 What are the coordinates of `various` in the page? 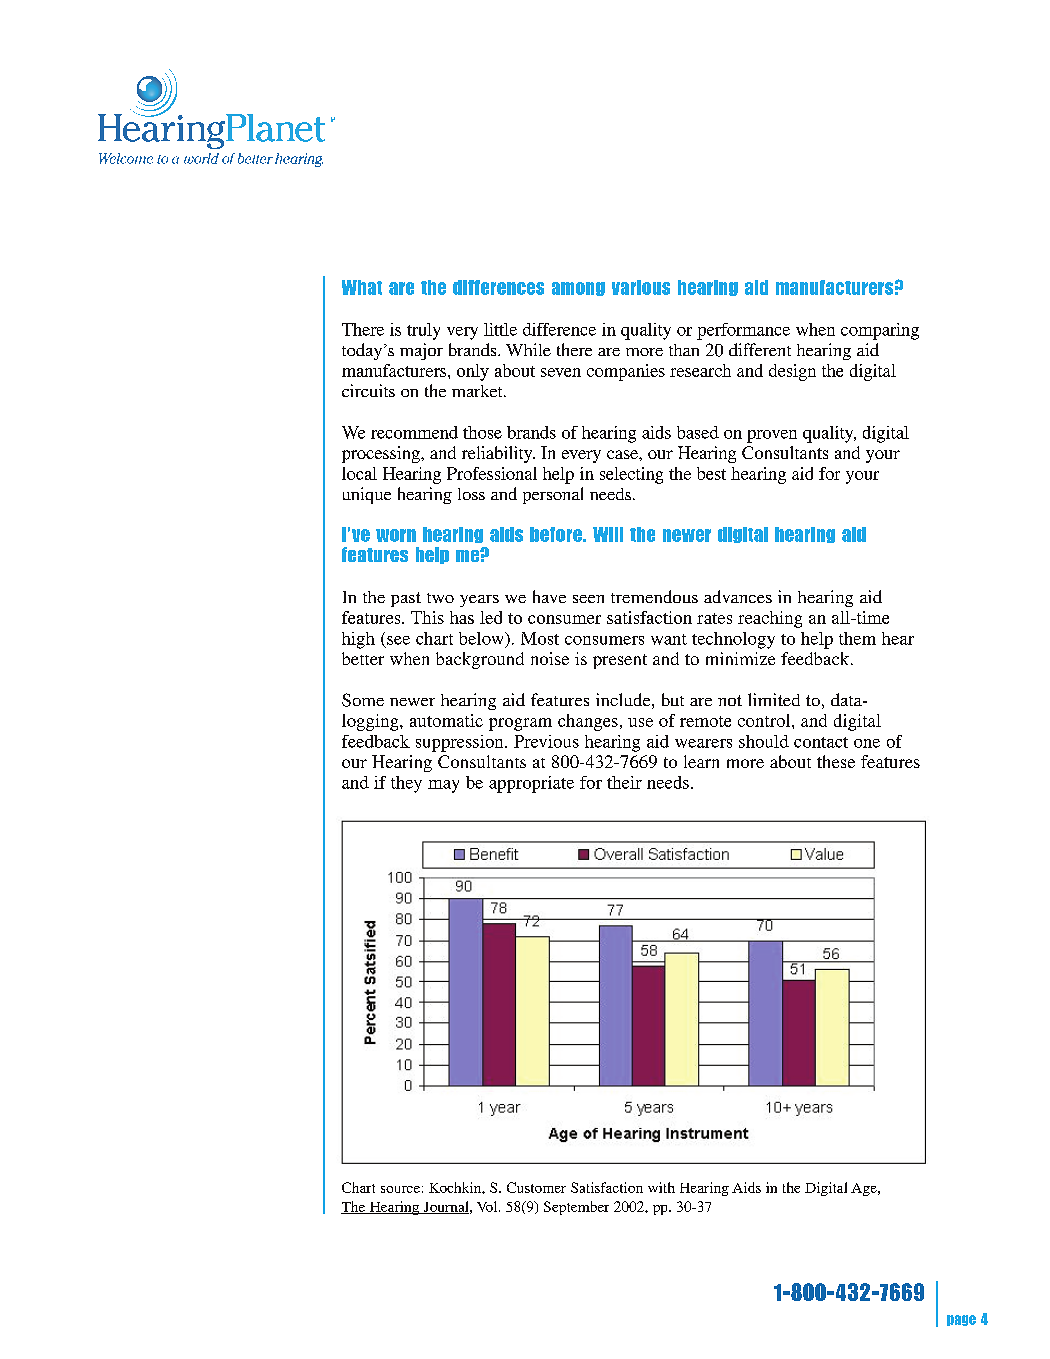 It's located at (641, 287).
